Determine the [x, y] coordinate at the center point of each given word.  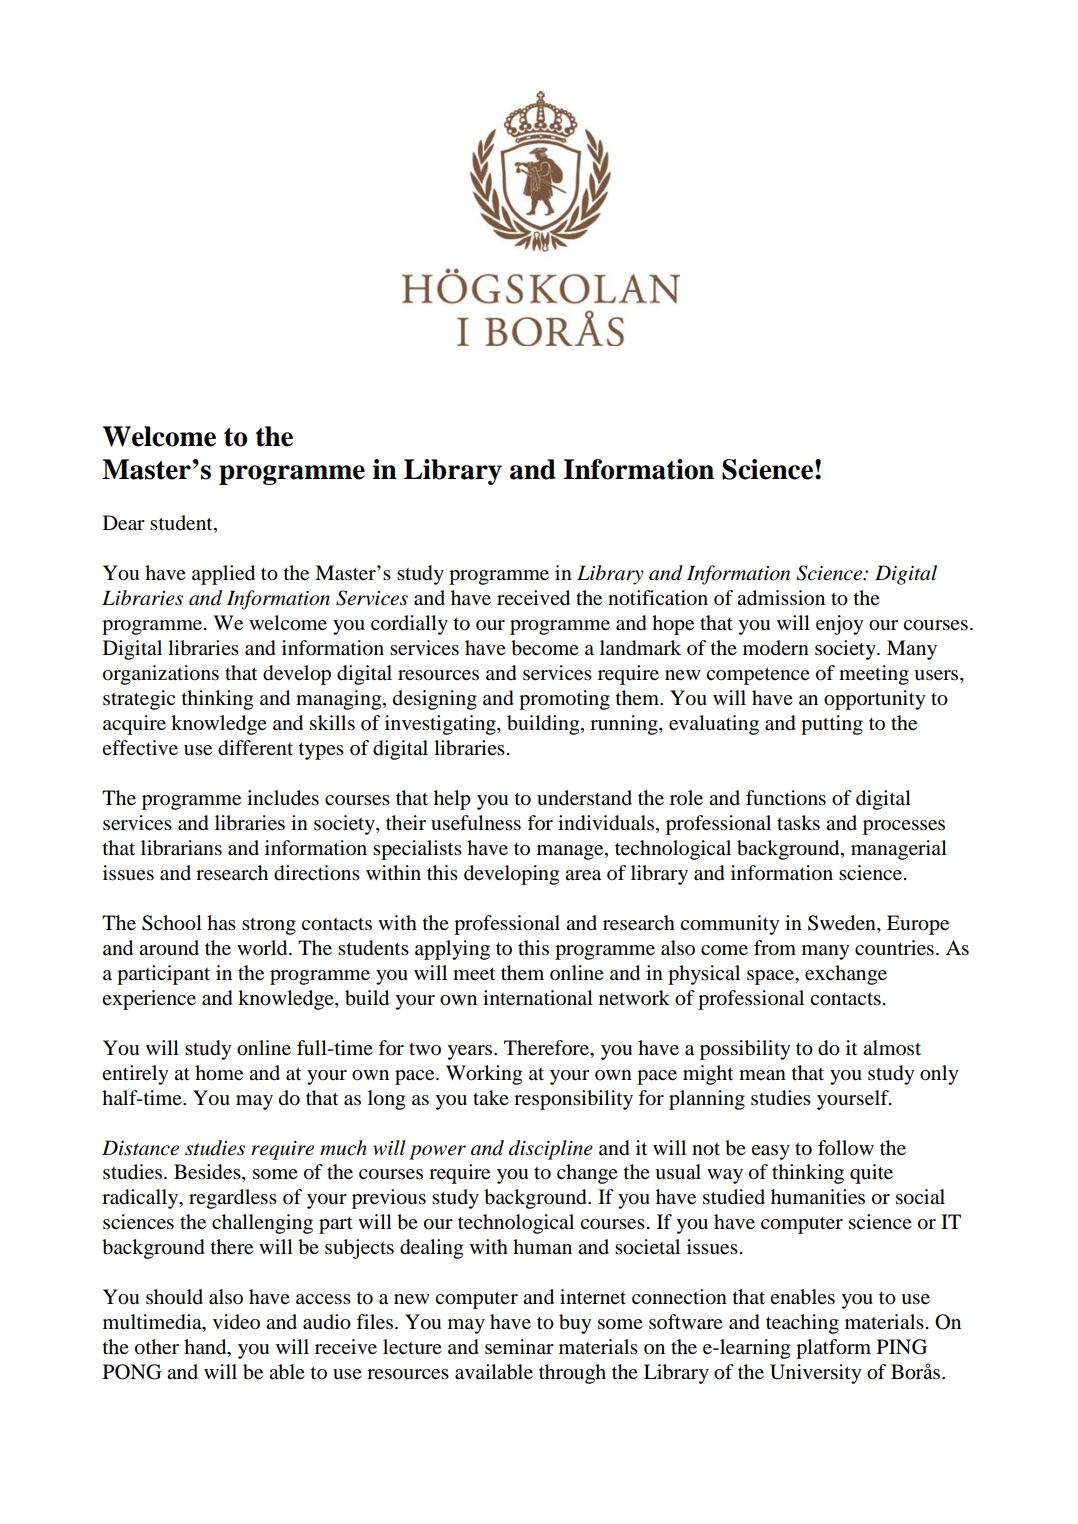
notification [658, 598]
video [236, 1322]
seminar [519, 1347]
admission [781, 598]
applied [223, 575]
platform [833, 1349]
